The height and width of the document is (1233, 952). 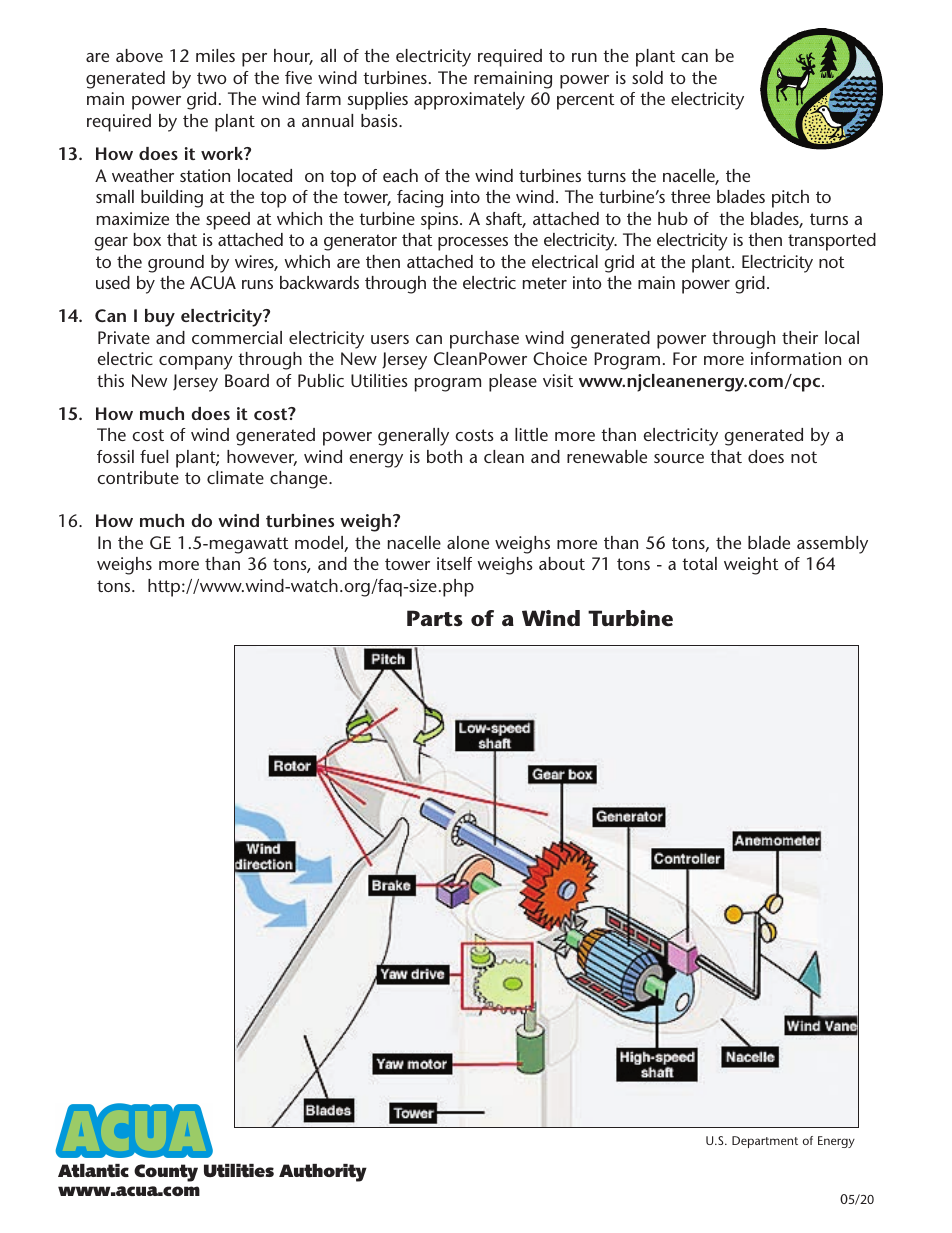 I want to click on County, so click(x=166, y=1173).
